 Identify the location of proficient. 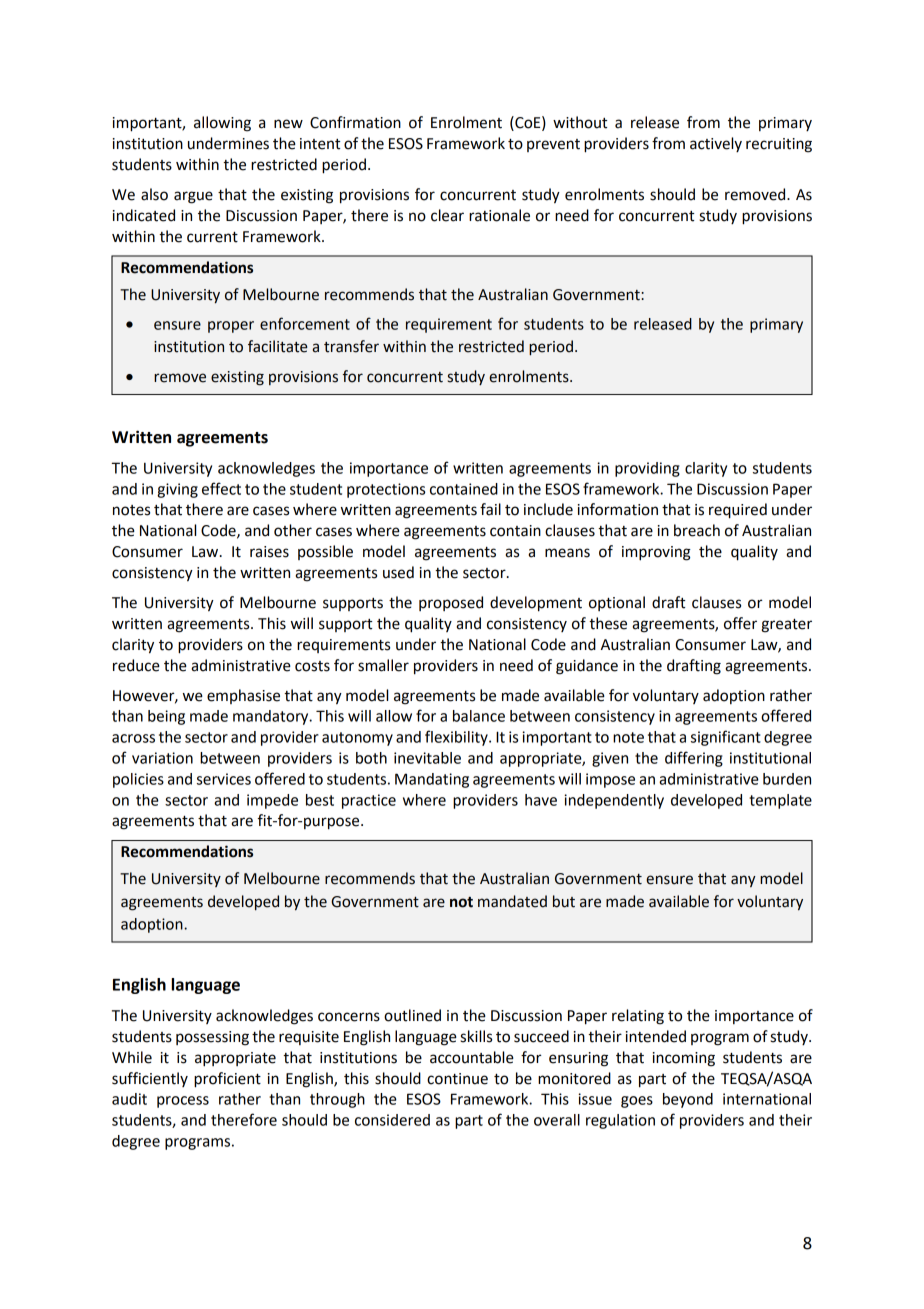
(227, 1080).
